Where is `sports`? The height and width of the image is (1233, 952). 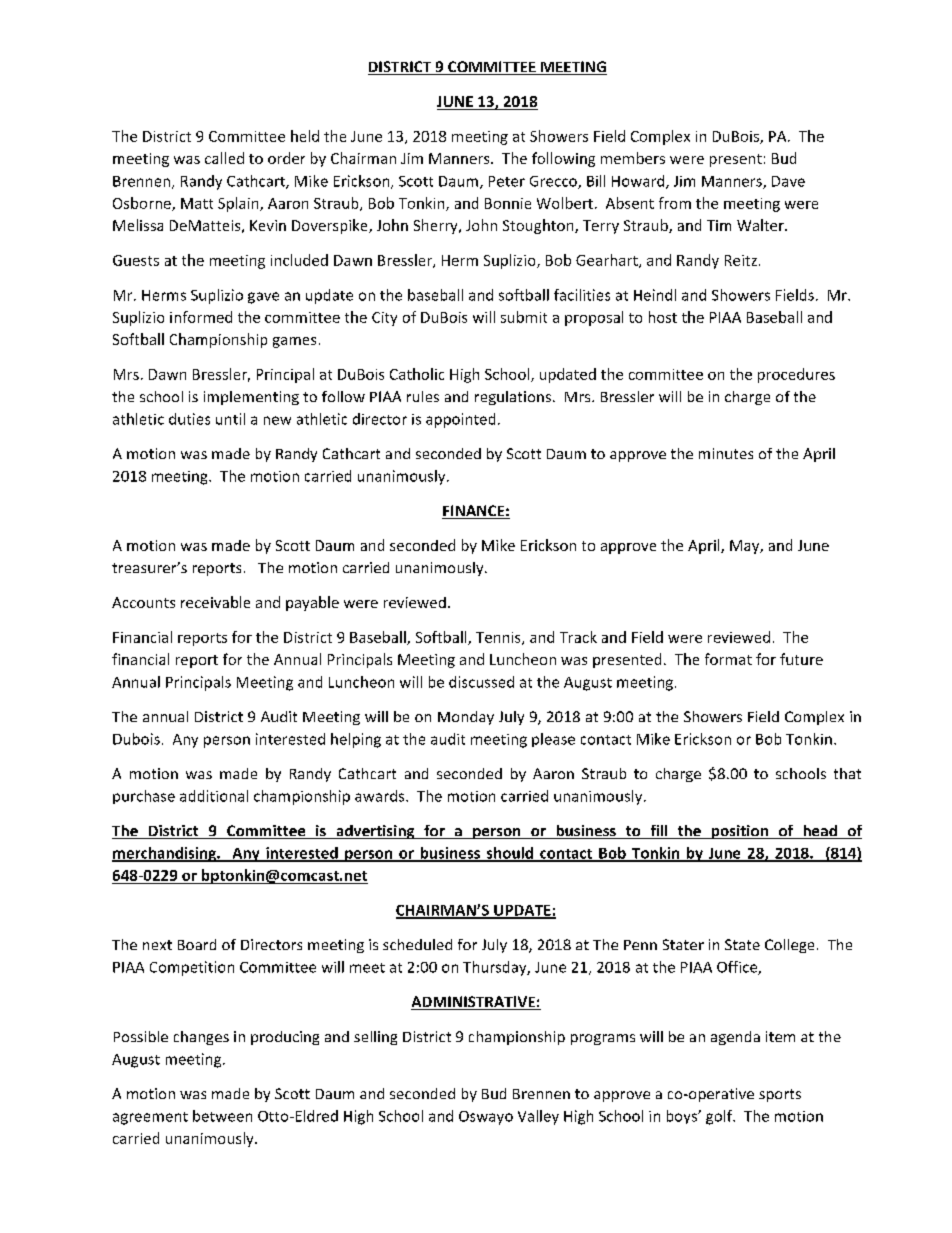 sports is located at coordinates (780, 1095).
